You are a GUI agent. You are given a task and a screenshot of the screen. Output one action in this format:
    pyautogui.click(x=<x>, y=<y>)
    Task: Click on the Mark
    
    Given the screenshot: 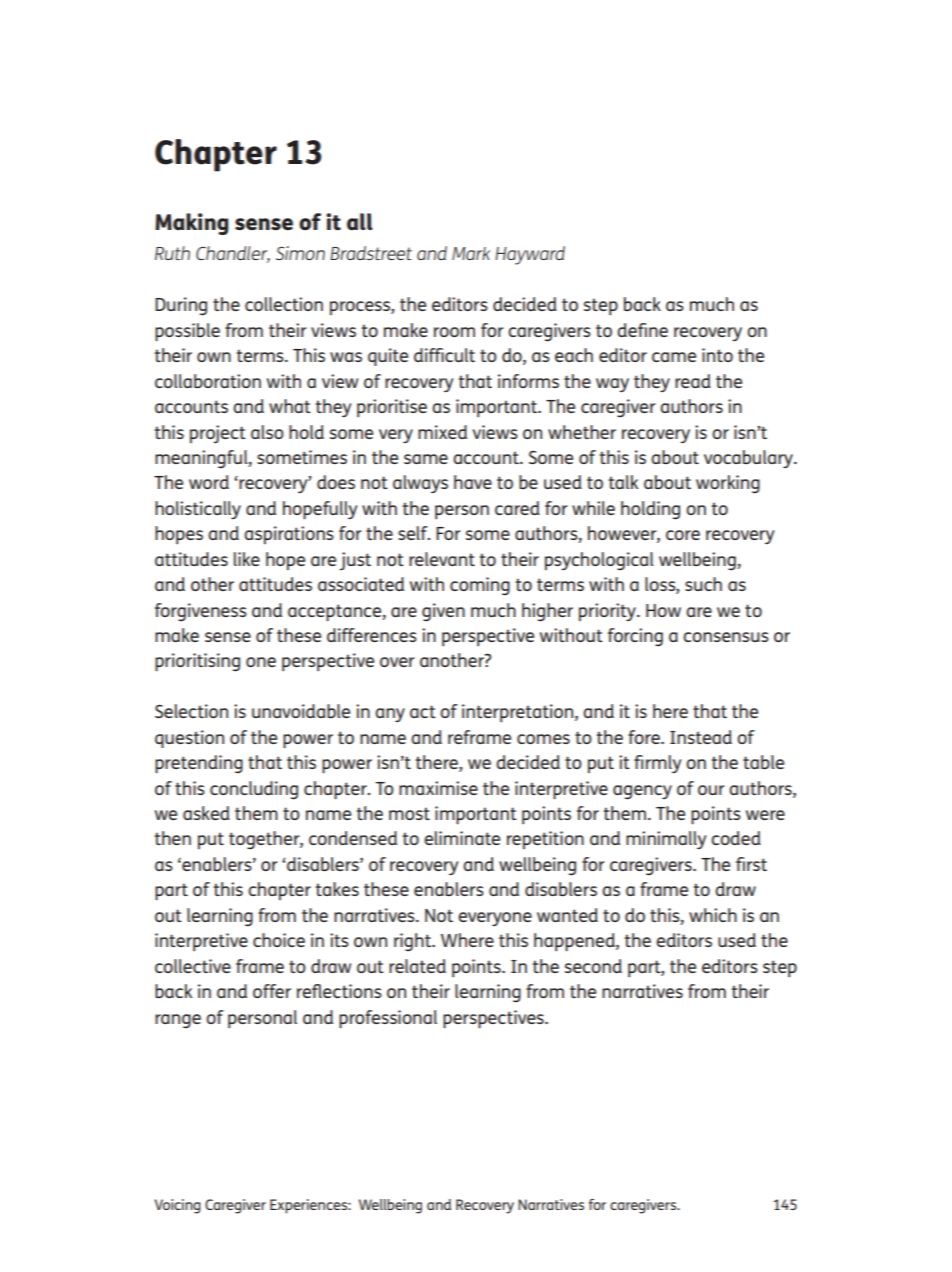 What is the action you would take?
    pyautogui.click(x=471, y=253)
